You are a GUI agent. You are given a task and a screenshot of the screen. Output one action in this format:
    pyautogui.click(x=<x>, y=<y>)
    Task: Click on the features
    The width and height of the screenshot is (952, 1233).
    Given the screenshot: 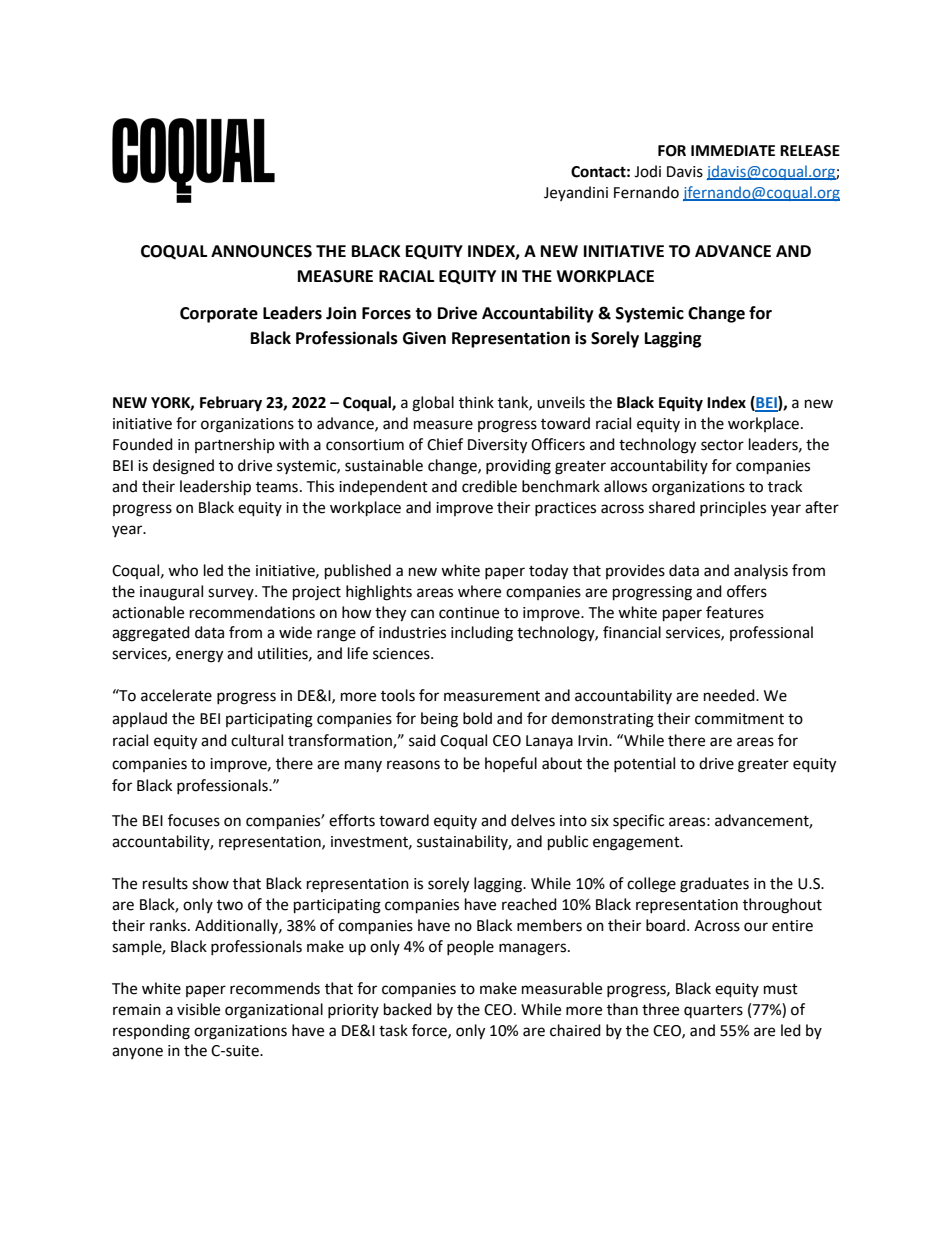 What is the action you would take?
    pyautogui.click(x=735, y=612)
